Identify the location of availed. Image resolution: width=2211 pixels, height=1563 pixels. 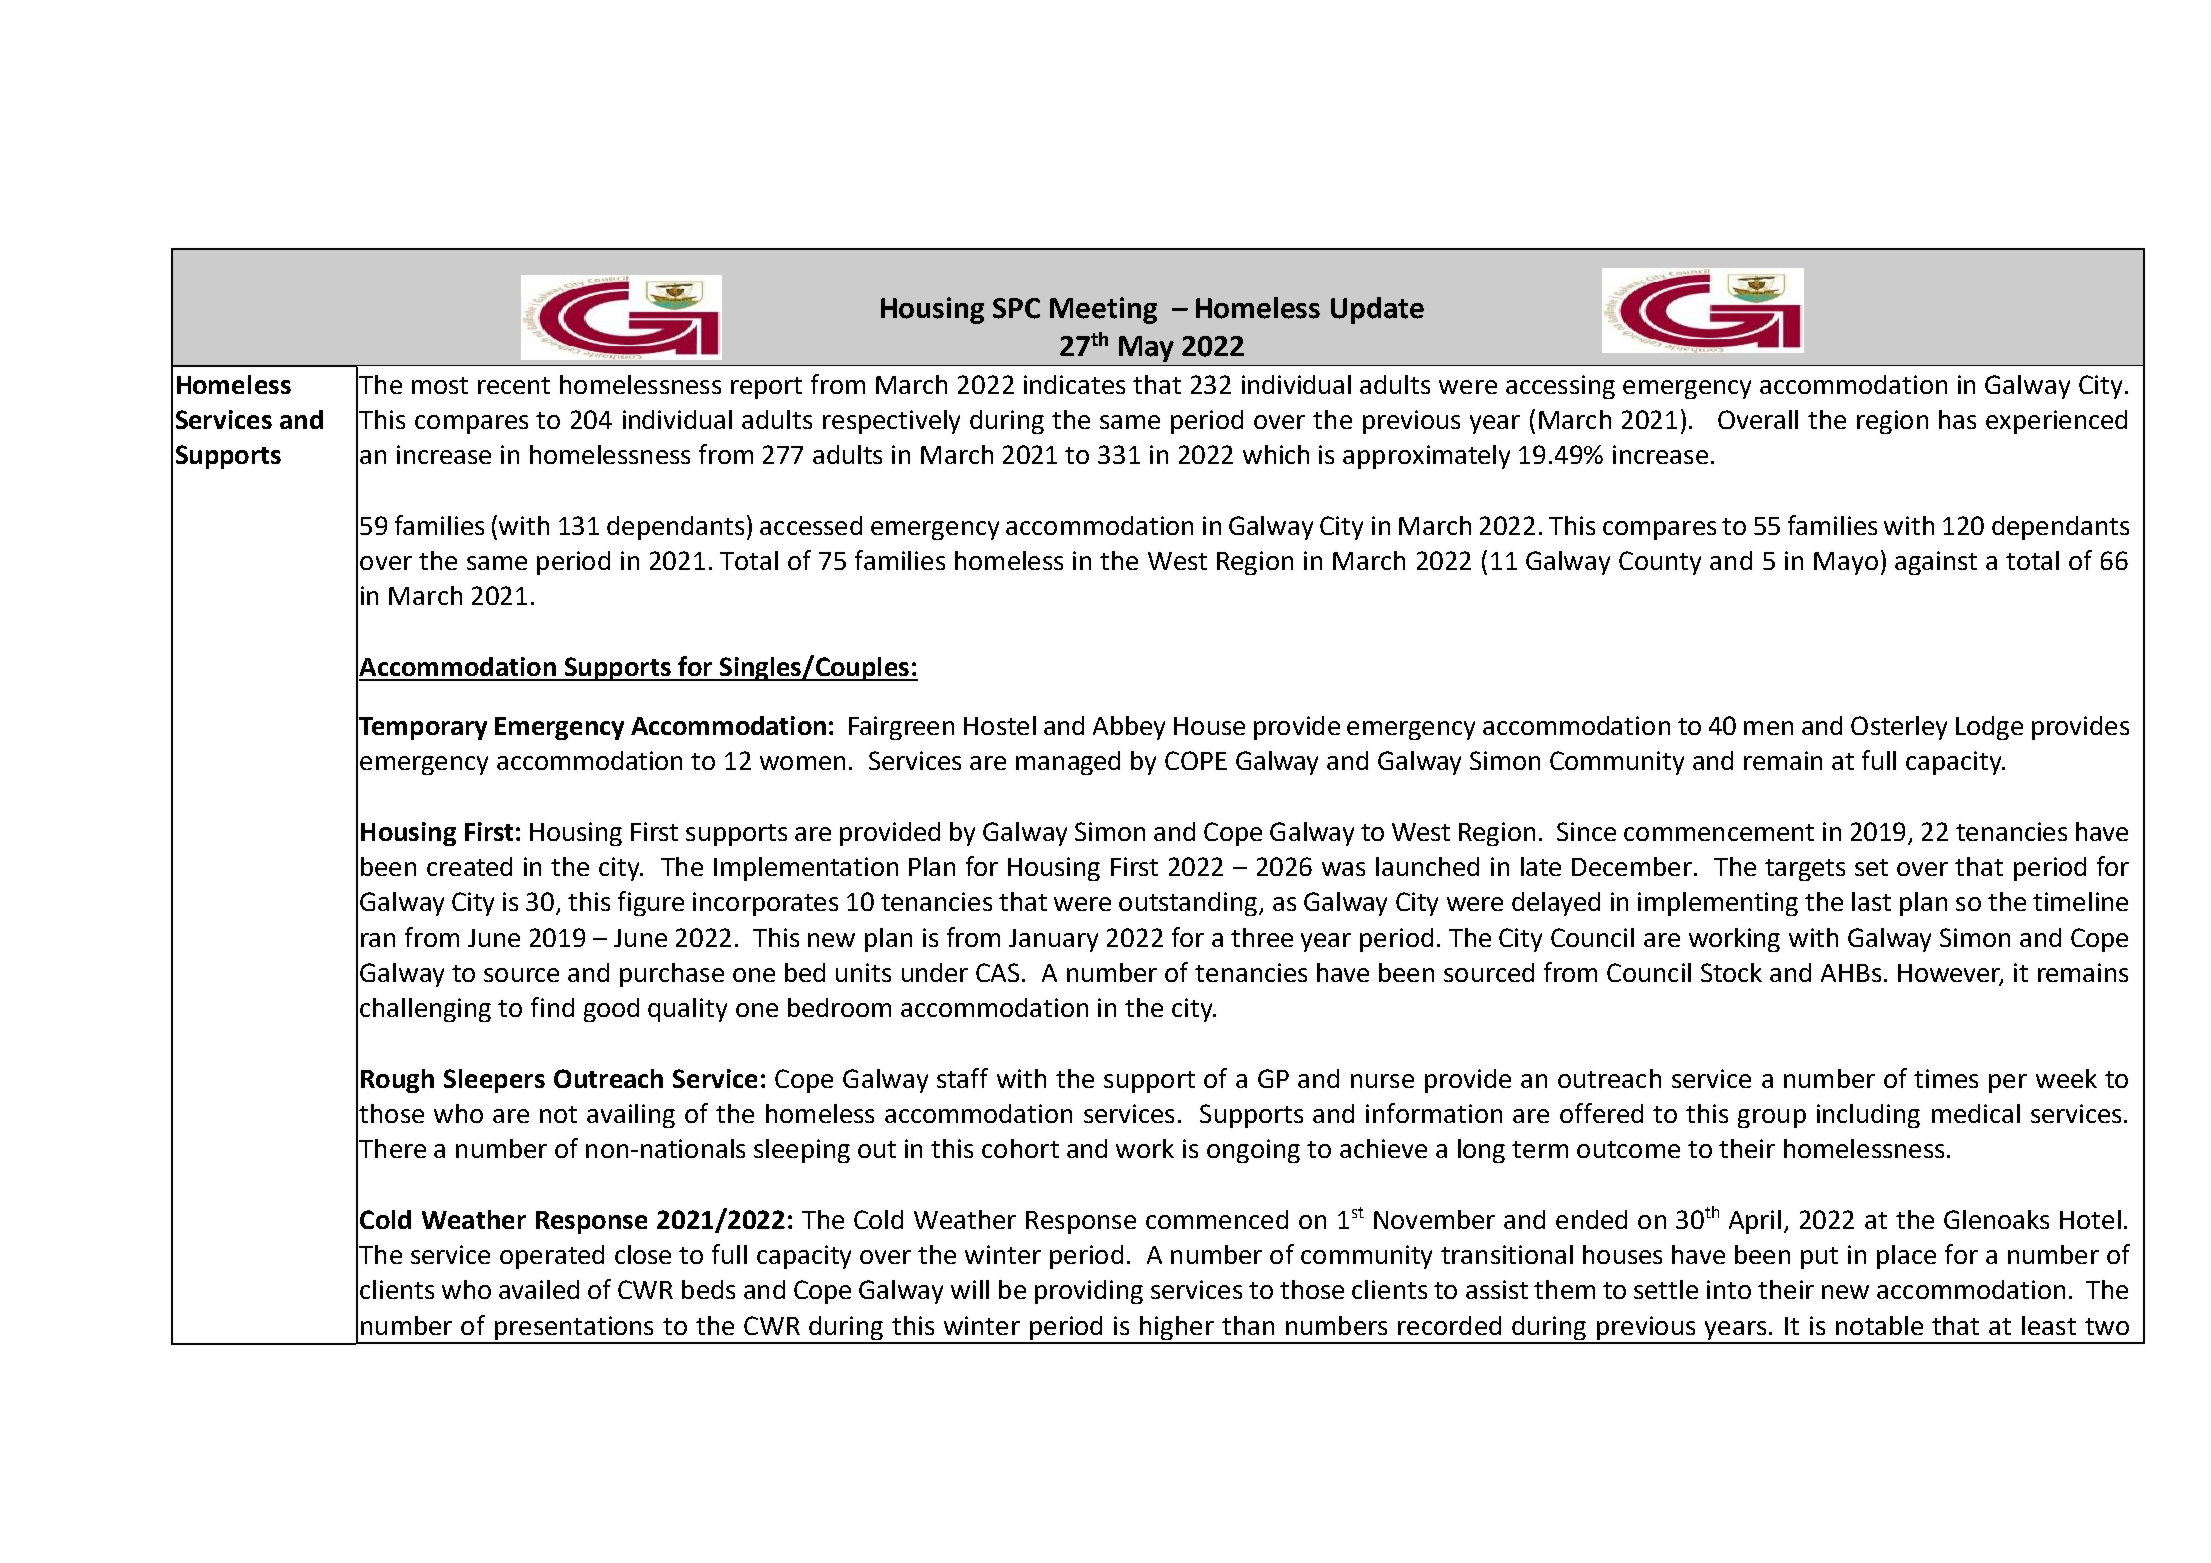
(539, 1289).
